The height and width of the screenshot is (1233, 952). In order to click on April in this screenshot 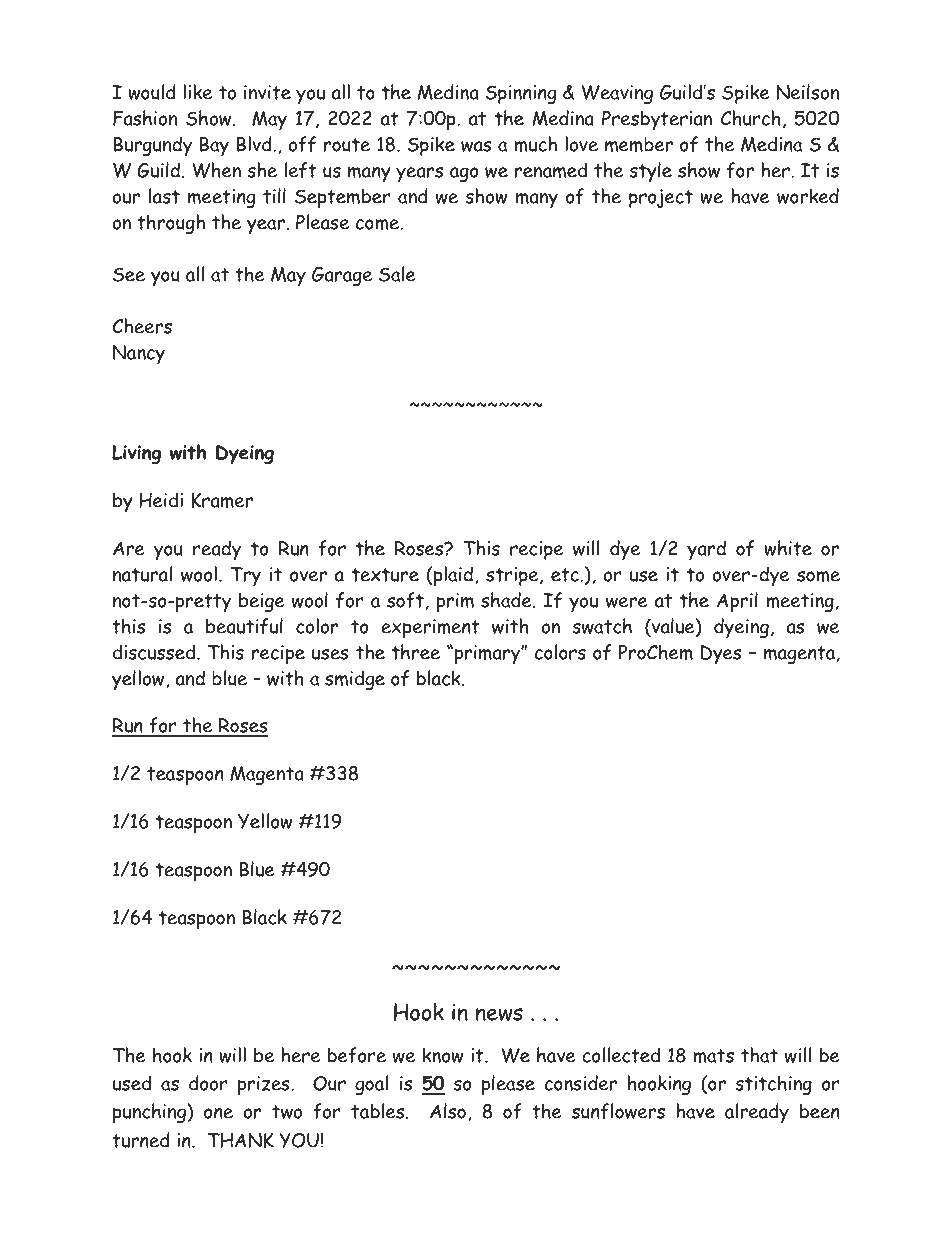, I will do `click(737, 602)`.
